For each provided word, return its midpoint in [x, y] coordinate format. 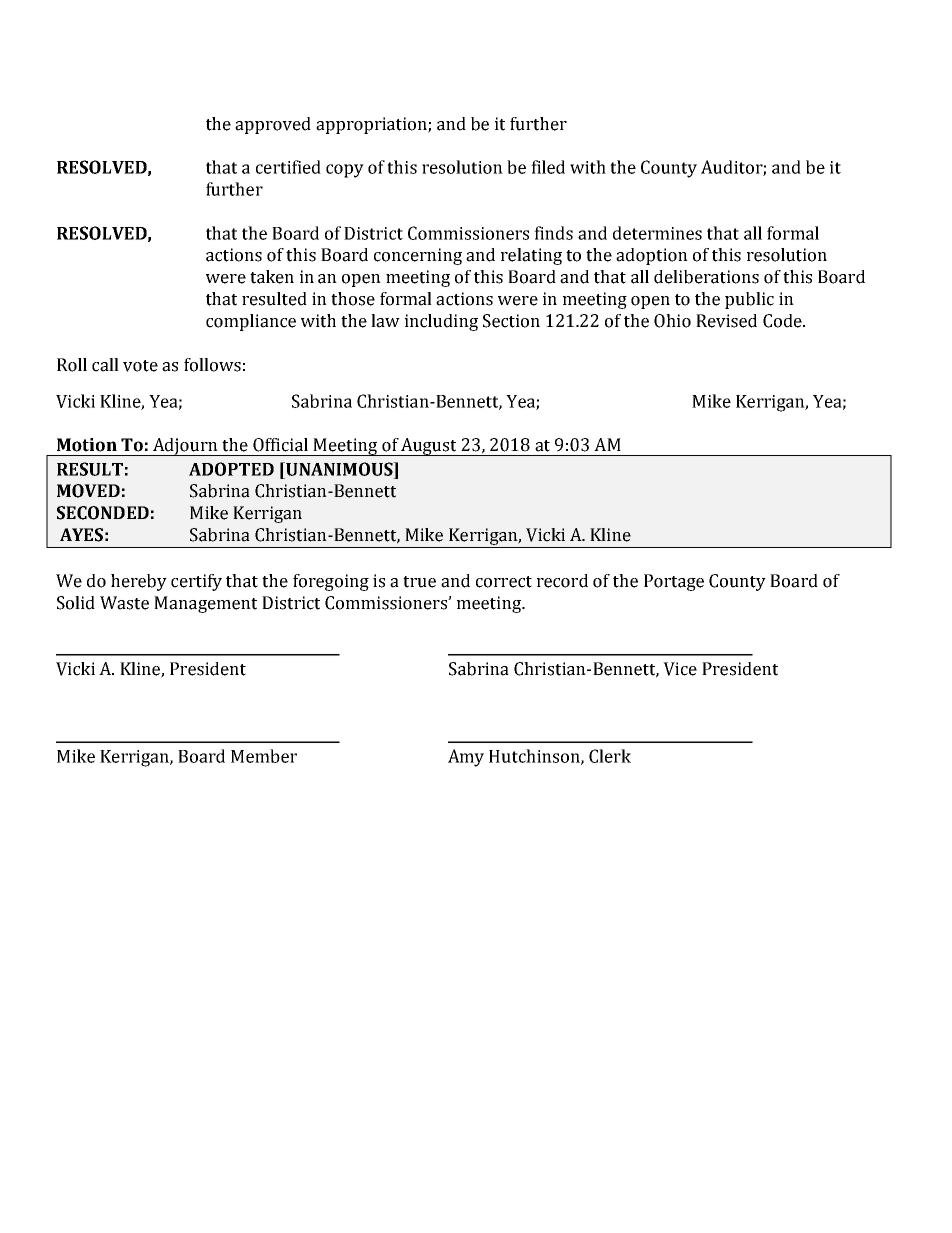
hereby [139, 582]
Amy [466, 758]
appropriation [372, 125]
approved [273, 125]
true [419, 582]
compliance [251, 322]
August [429, 447]
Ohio [672, 321]
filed [548, 167]
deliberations [706, 277]
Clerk [610, 756]
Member [264, 756]
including [441, 322]
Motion [87, 445]
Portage [674, 582]
